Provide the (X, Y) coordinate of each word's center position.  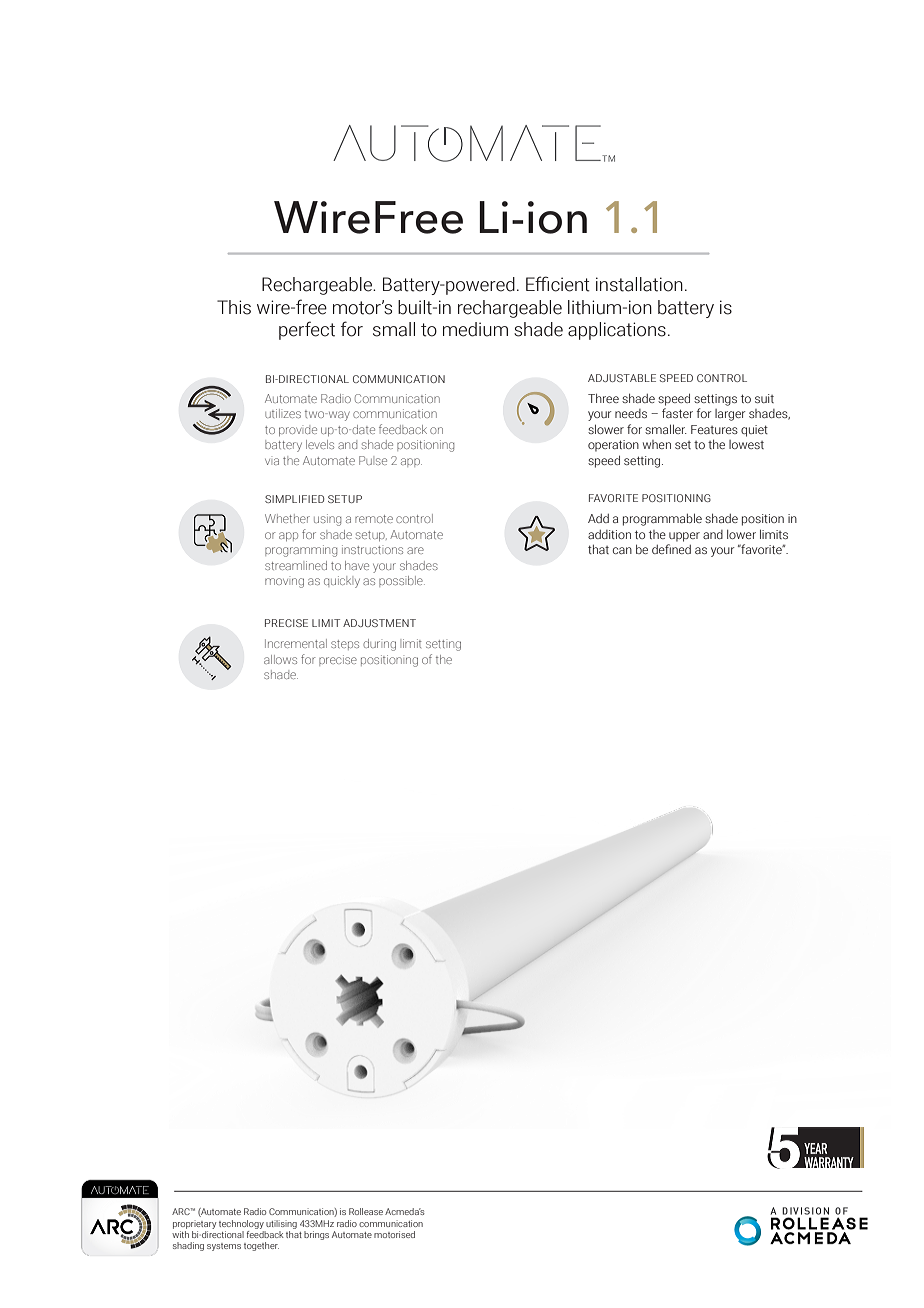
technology (241, 1224)
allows (280, 659)
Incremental (296, 643)
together (261, 1246)
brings (316, 1235)
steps (345, 645)
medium (475, 329)
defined (671, 549)
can (622, 550)
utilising (281, 1224)
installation (639, 284)
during (379, 645)
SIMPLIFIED (294, 499)
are (415, 550)
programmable (662, 519)
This (234, 307)
